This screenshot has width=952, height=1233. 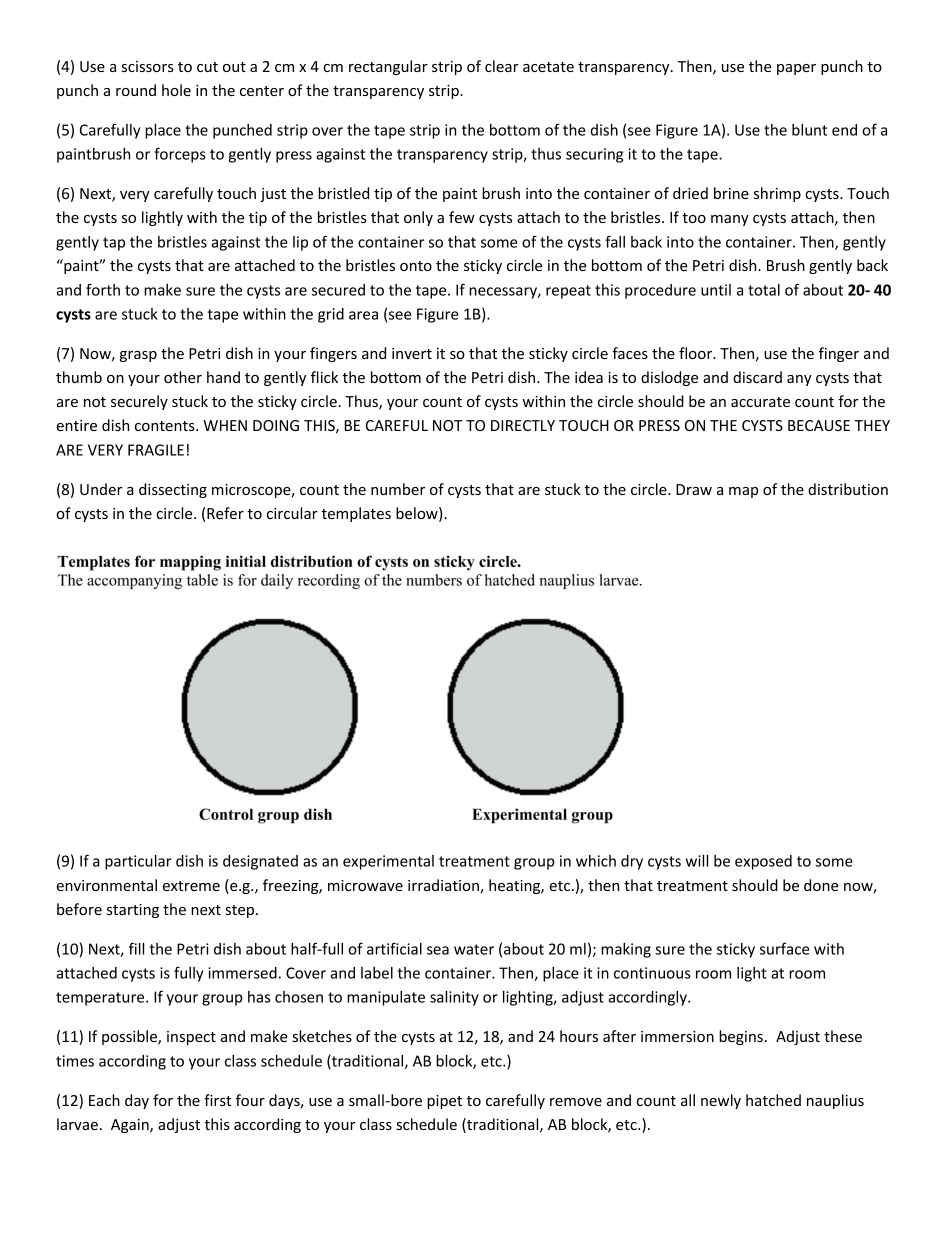 I want to click on pipet, so click(x=444, y=1102).
